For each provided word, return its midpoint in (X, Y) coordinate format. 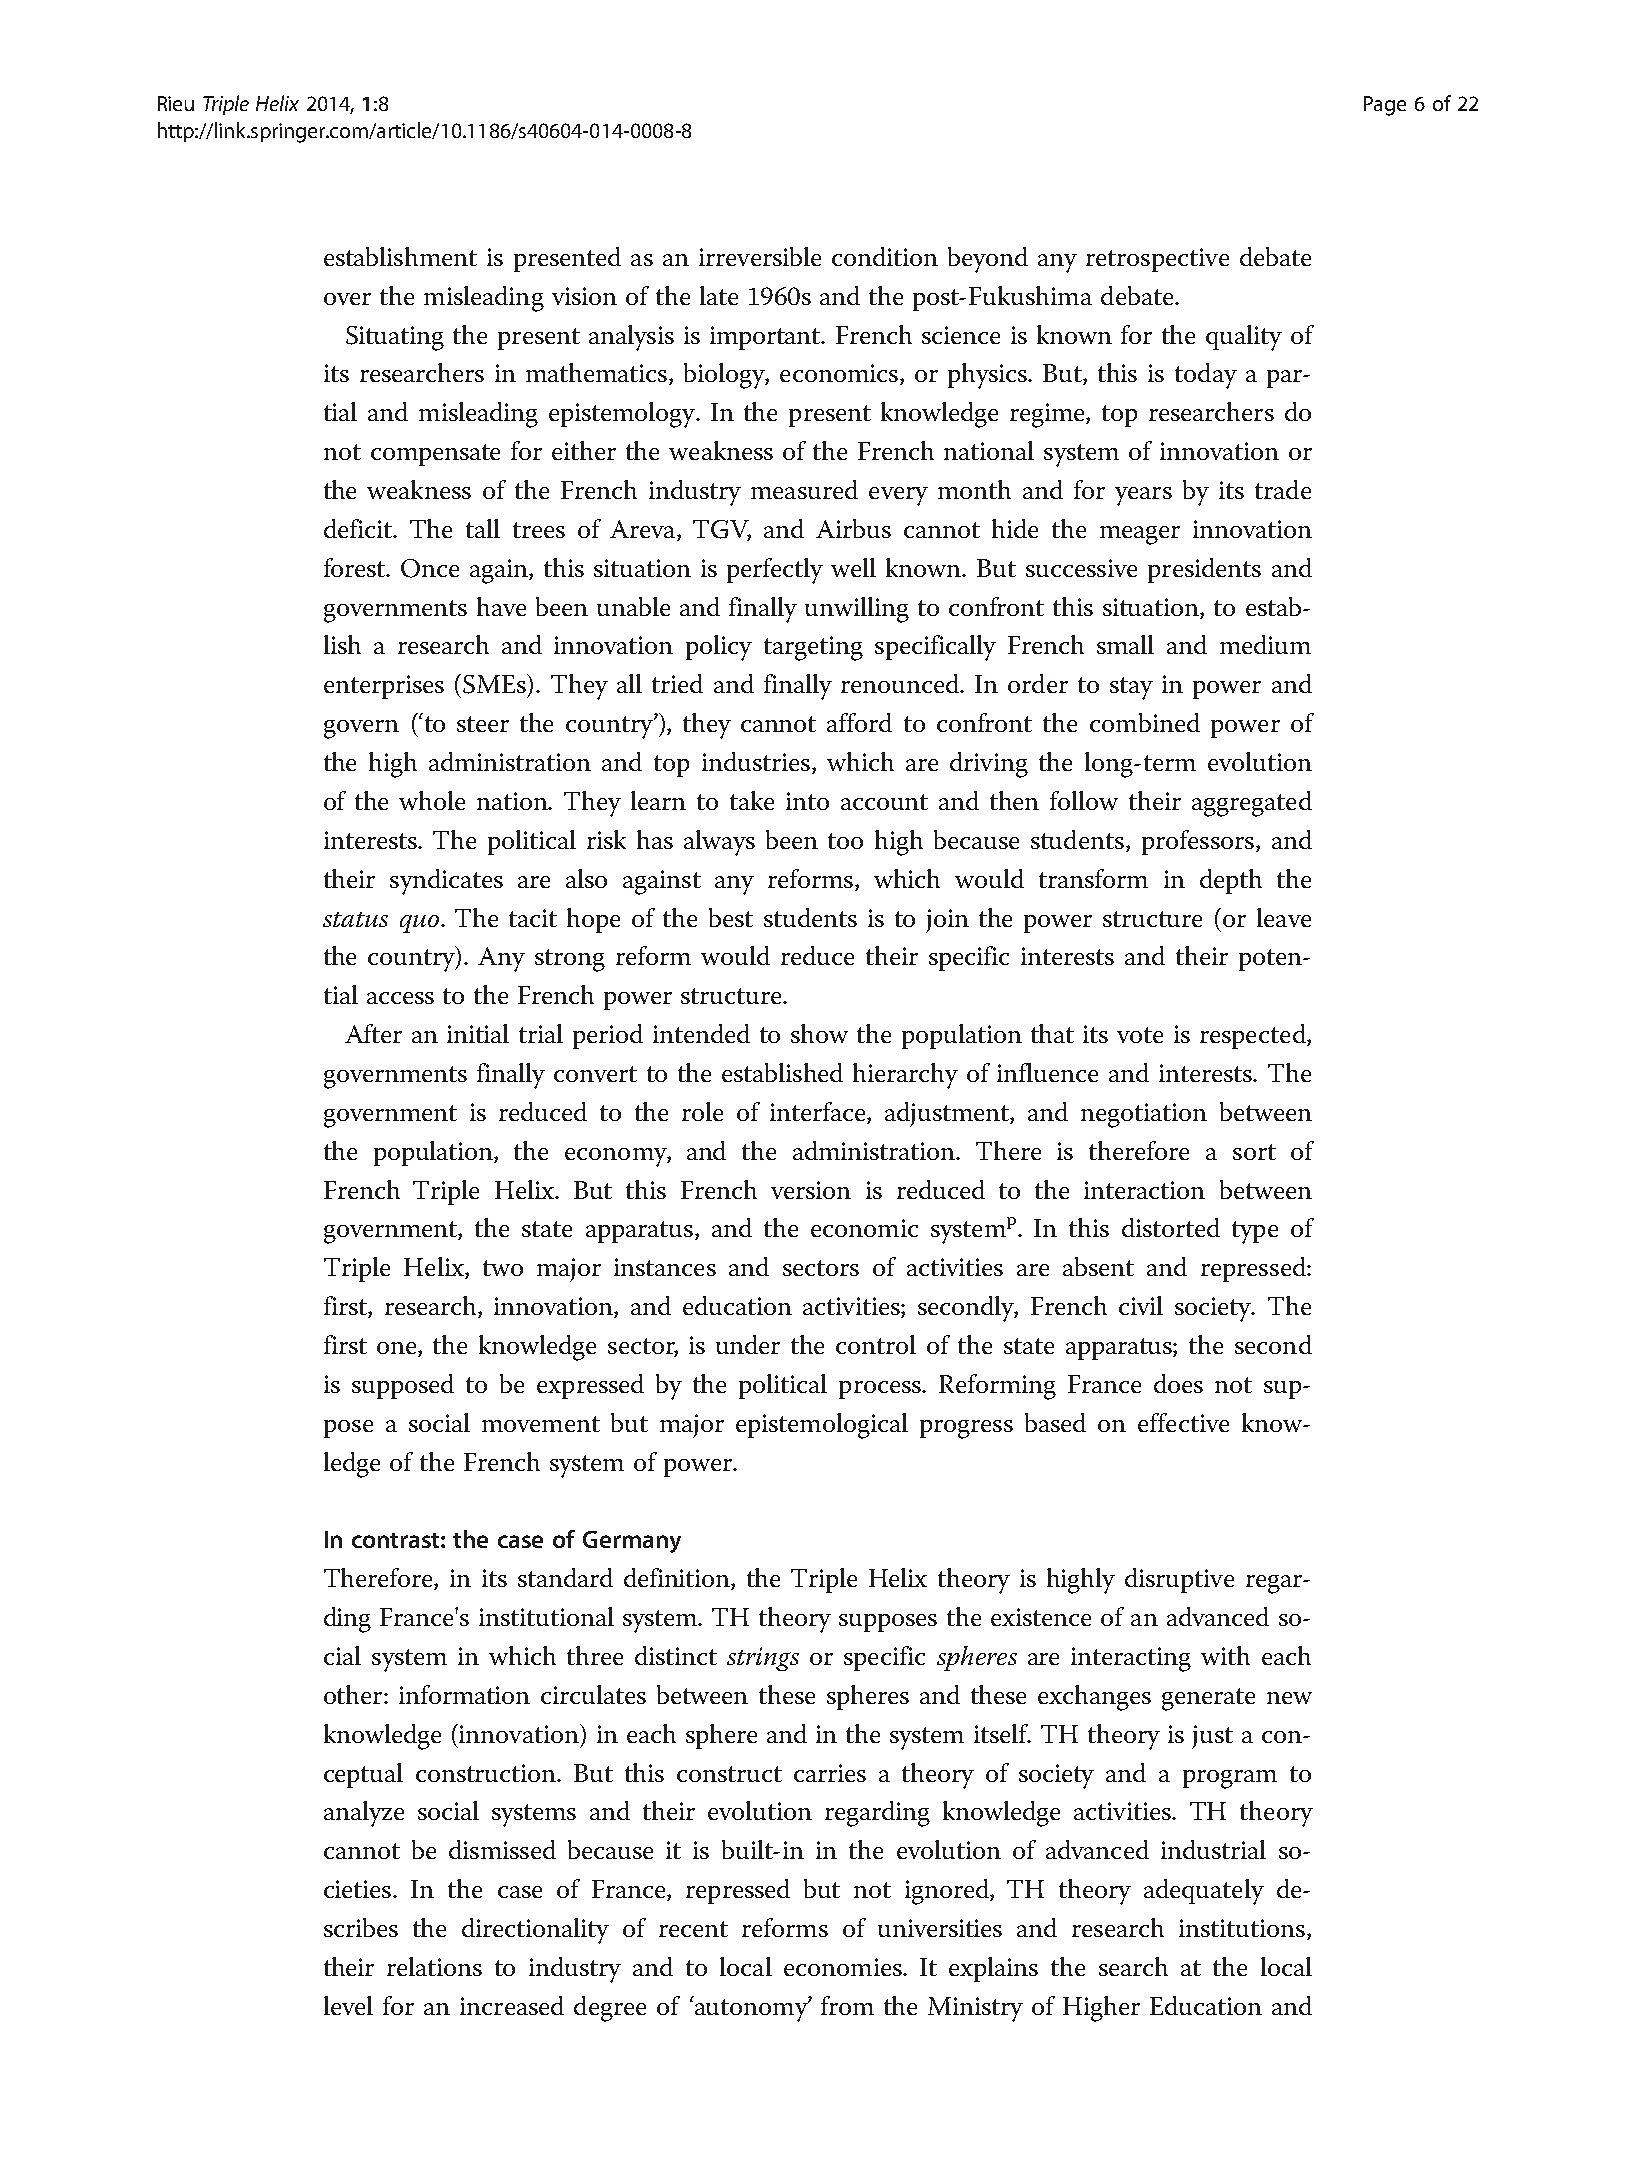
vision (584, 296)
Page (1385, 106)
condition (885, 256)
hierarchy (905, 1076)
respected (1254, 1036)
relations (434, 1966)
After (373, 1033)
